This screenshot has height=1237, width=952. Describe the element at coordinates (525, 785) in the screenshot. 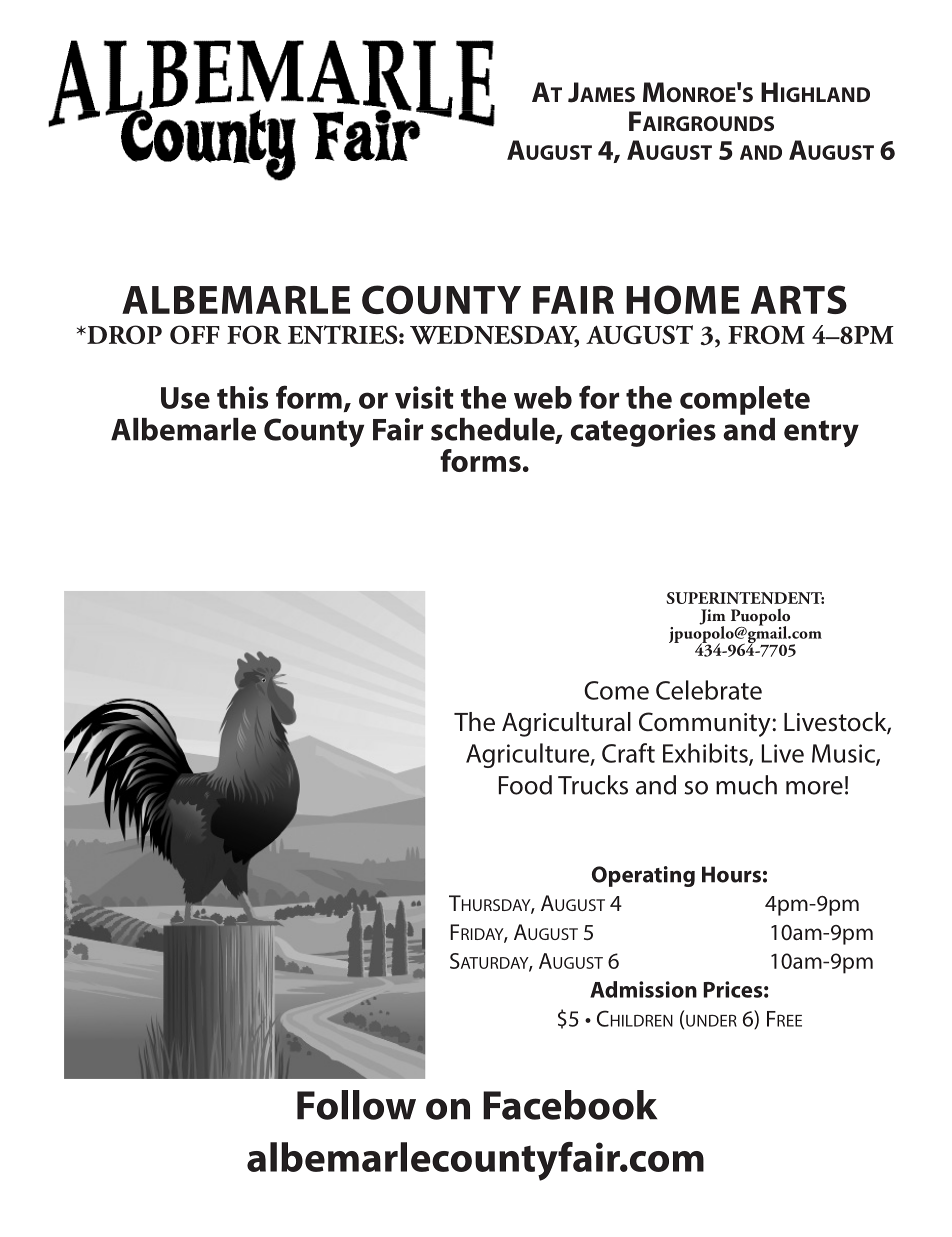

I see `Food` at that location.
